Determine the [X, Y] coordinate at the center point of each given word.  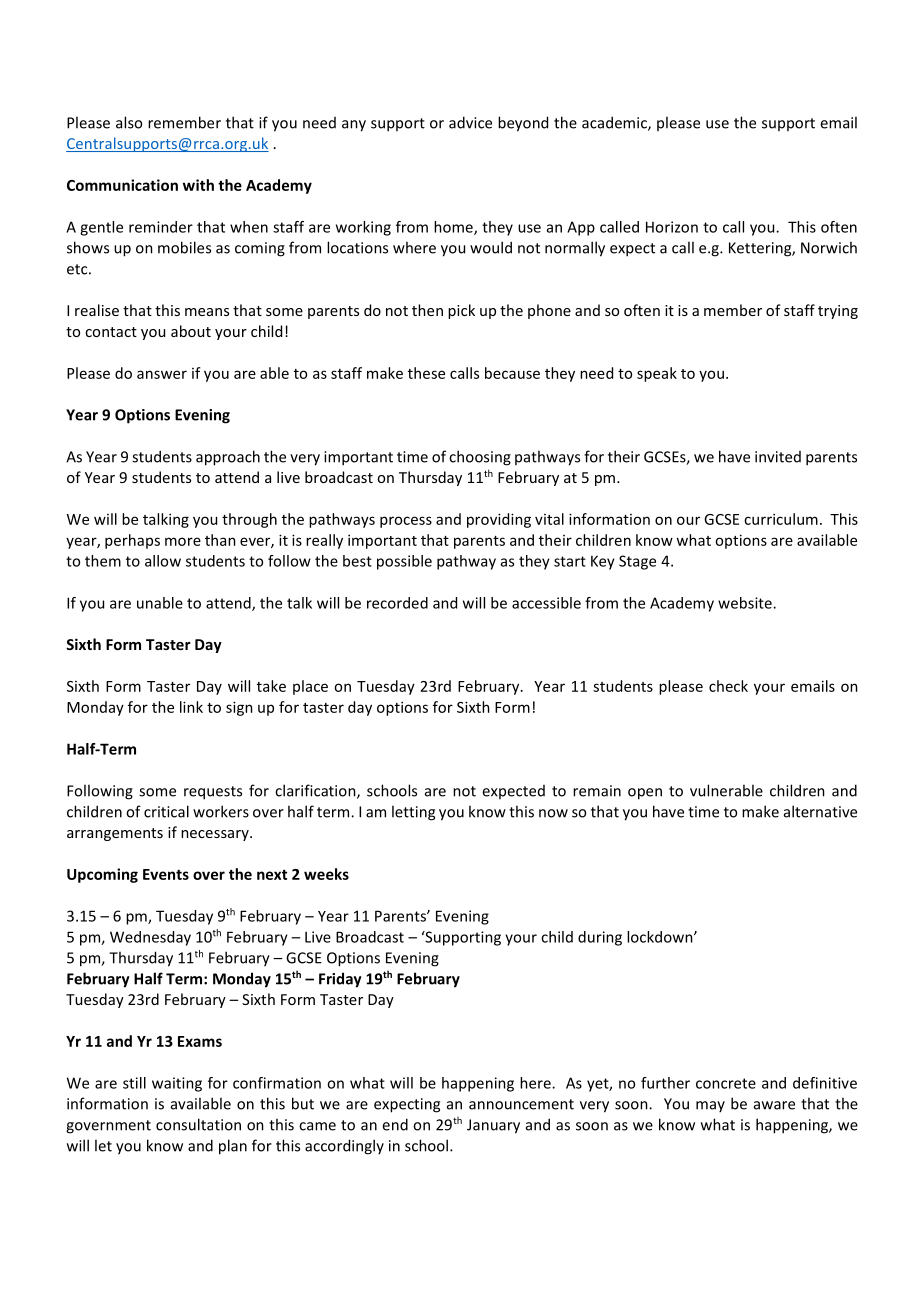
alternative [820, 811]
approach [228, 458]
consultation [198, 1124]
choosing [480, 458]
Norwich [829, 247]
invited [778, 457]
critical [166, 811]
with [198, 185]
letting [413, 813]
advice [470, 122]
